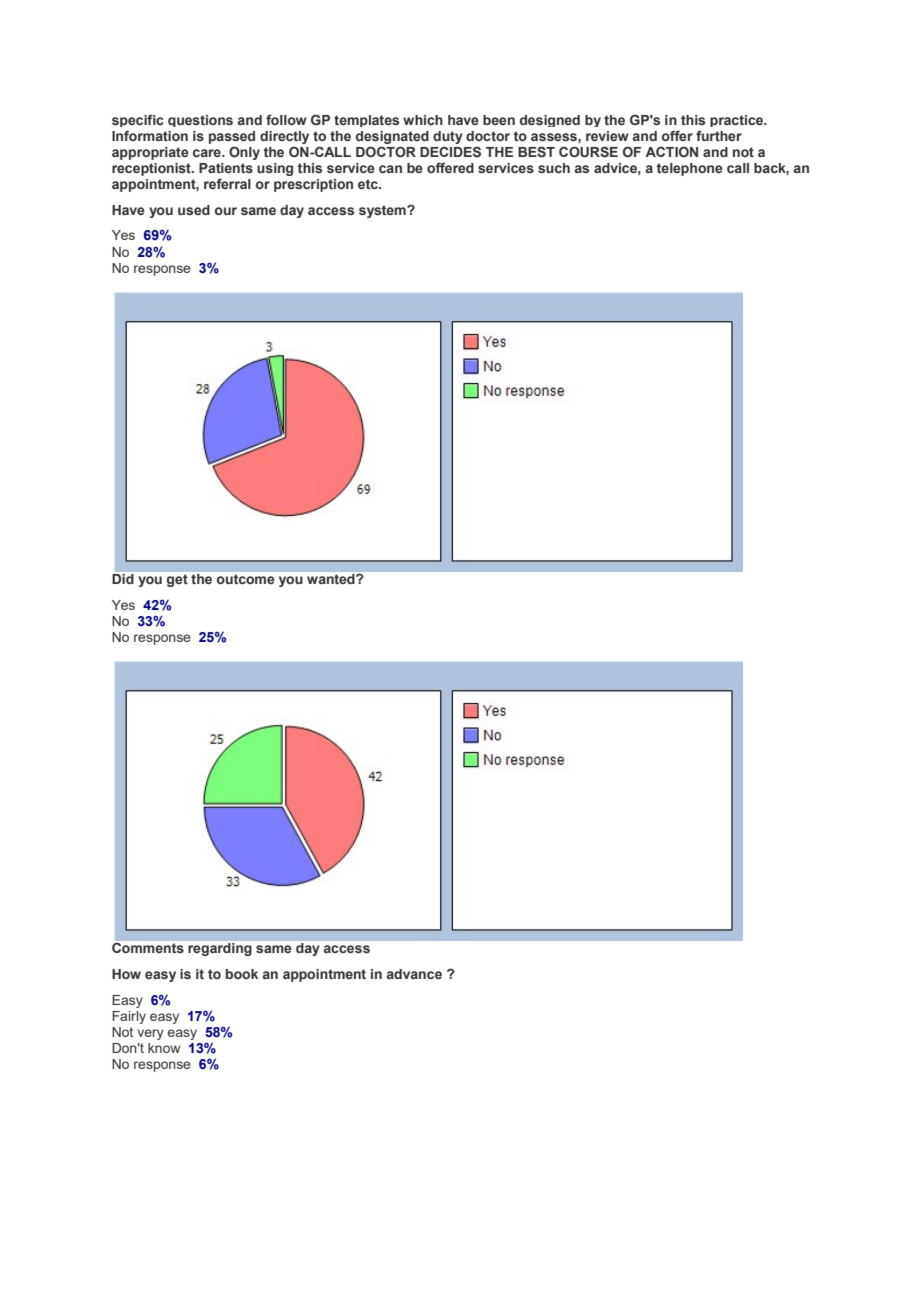 This screenshot has height=1308, width=924. I want to click on passed, so click(232, 137).
